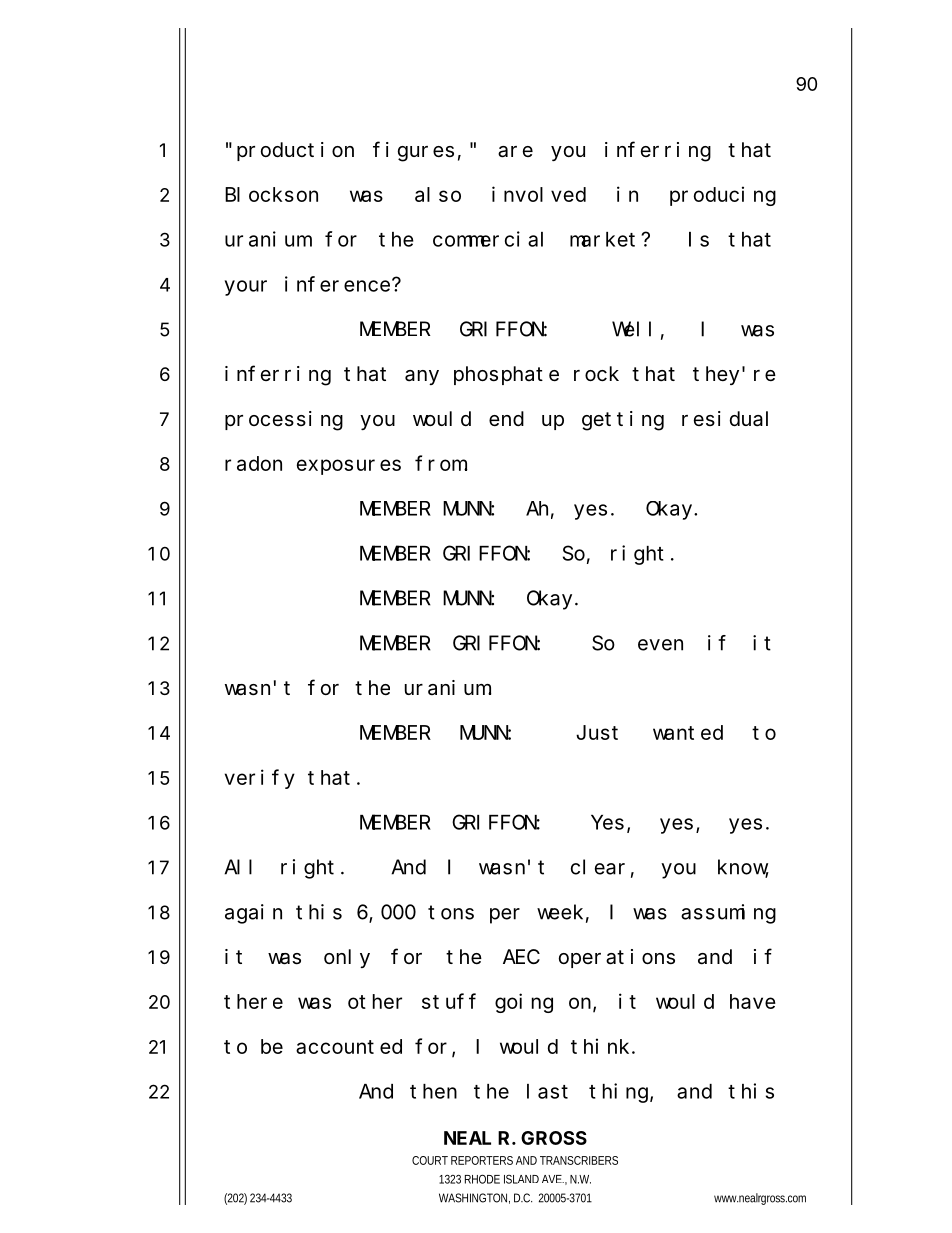 Image resolution: width=952 pixels, height=1233 pixels. I want to click on verify, so click(260, 779).
